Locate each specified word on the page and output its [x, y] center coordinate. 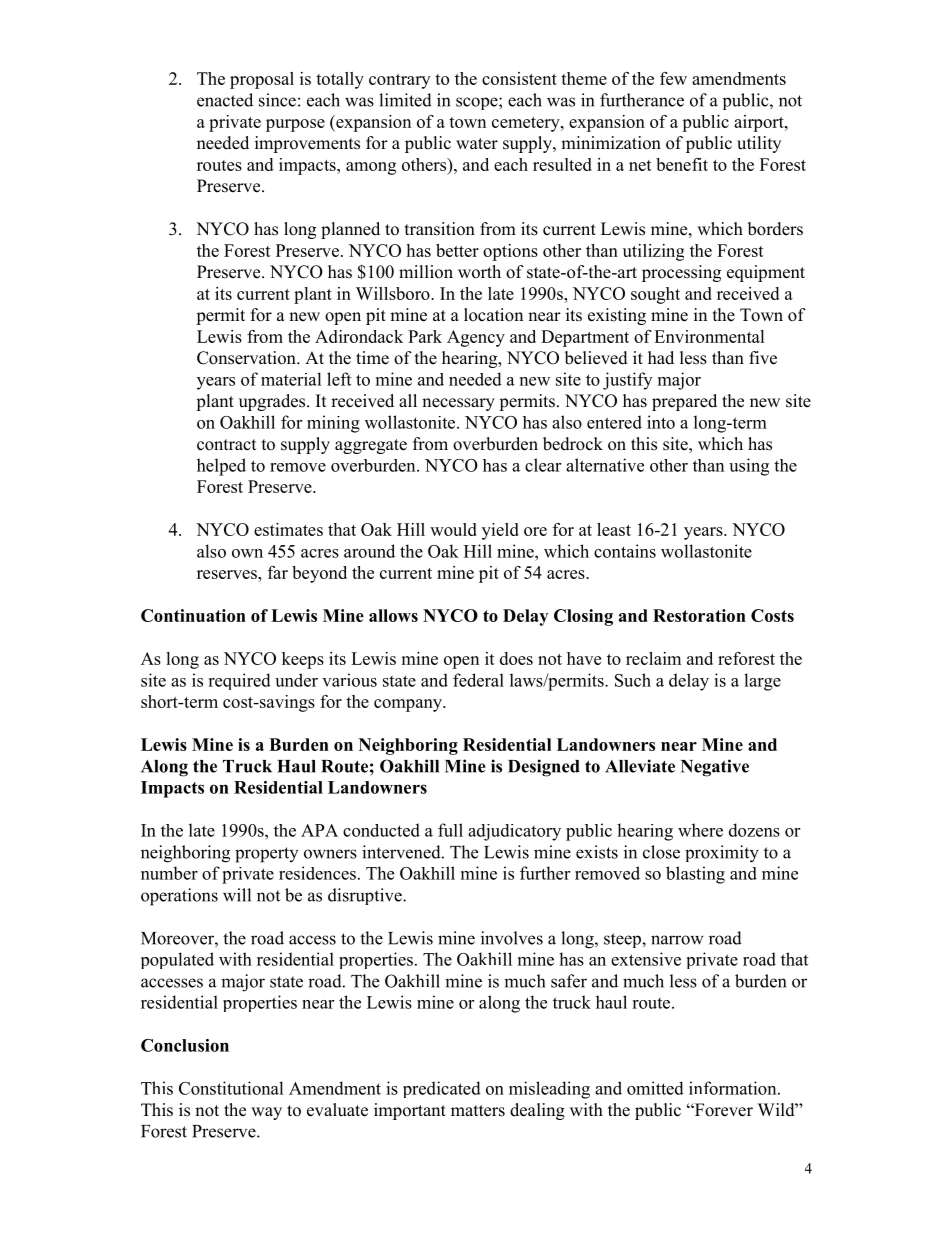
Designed [544, 768]
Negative [715, 768]
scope [478, 103]
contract [226, 445]
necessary [458, 404]
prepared [684, 402]
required [239, 681]
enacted [225, 100]
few [673, 78]
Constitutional [231, 1088]
